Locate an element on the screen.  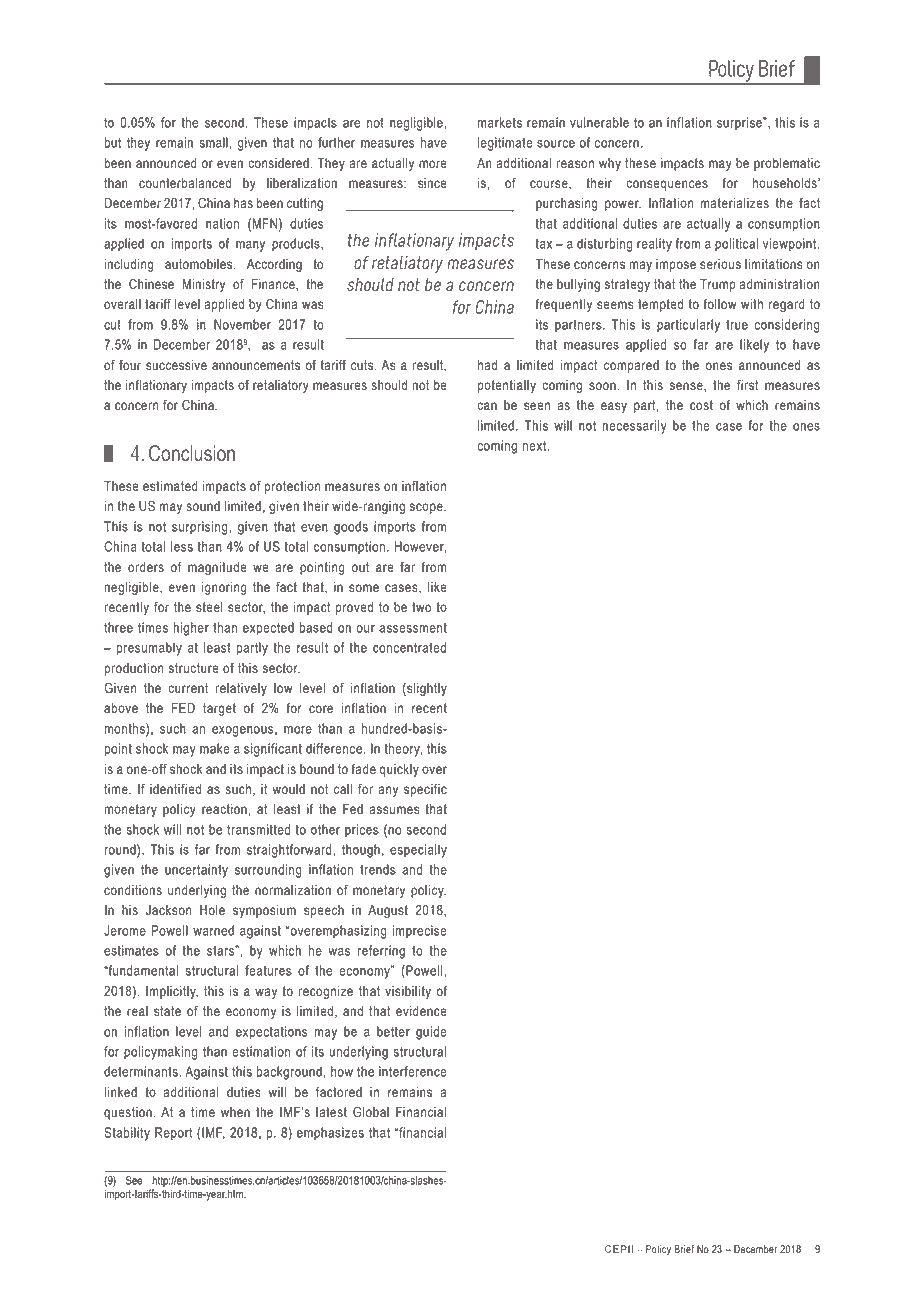
identified is located at coordinates (175, 789).
